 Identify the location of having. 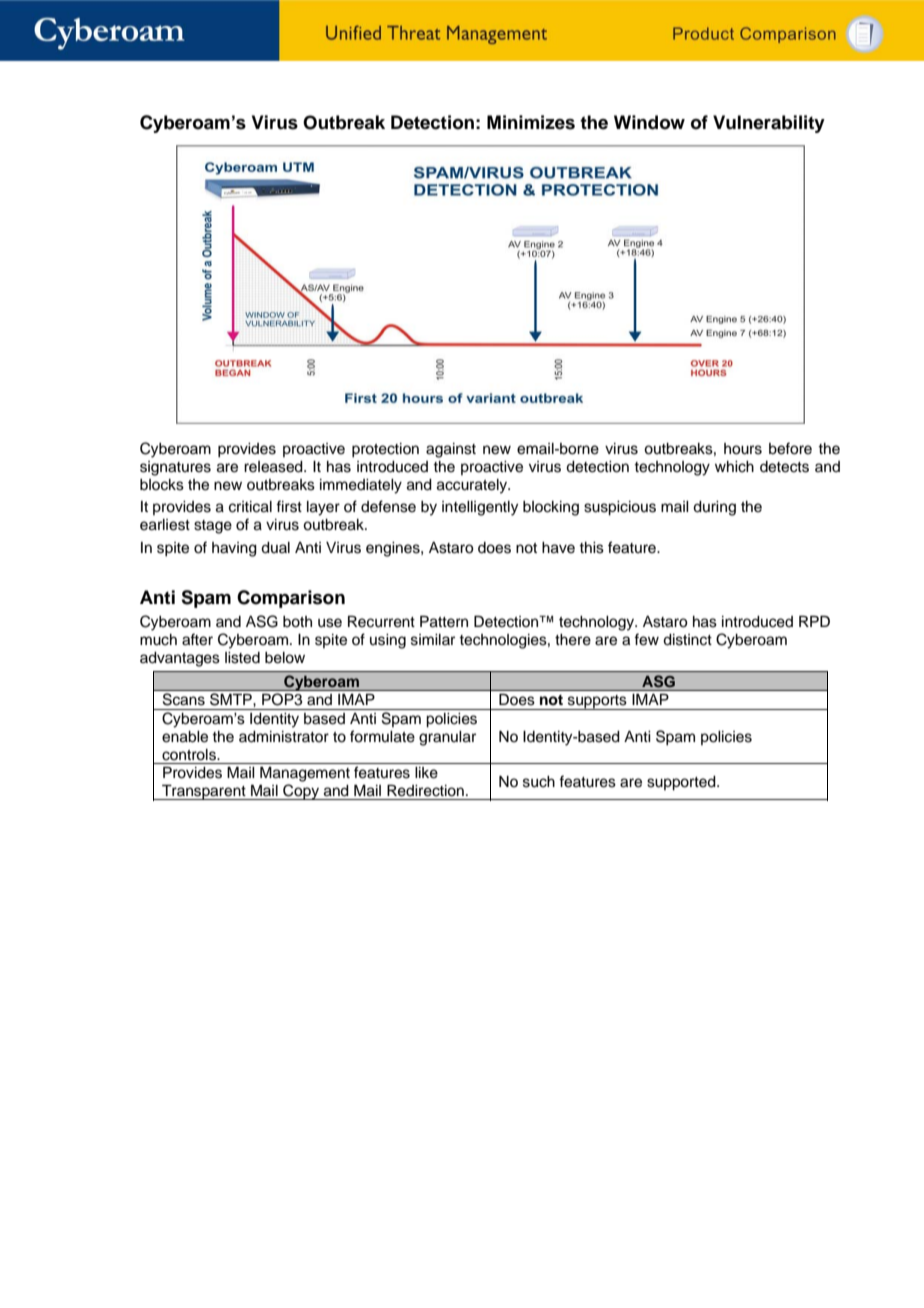
(234, 549).
